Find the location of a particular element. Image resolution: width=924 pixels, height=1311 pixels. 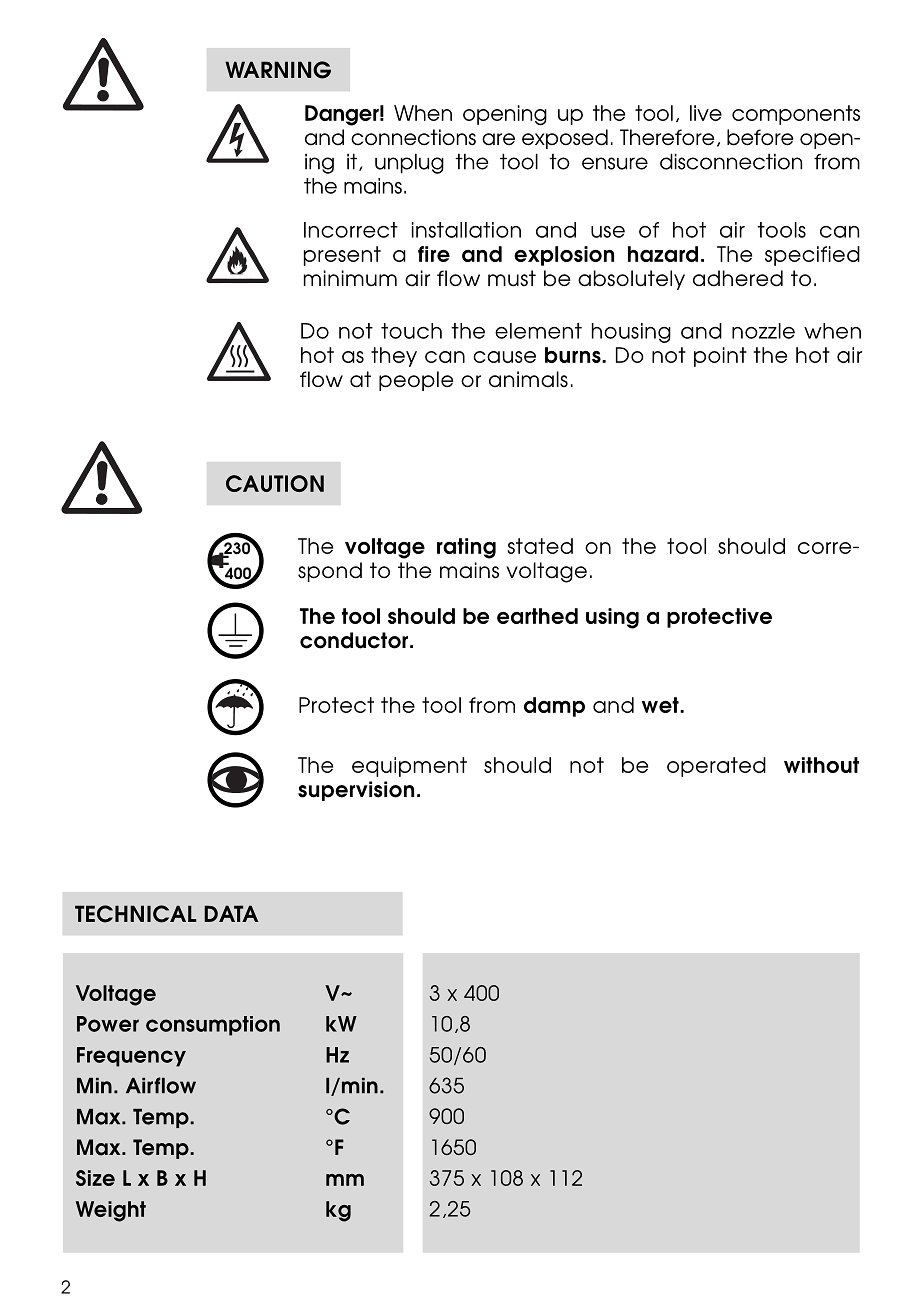

TECHNICAL is located at coordinates (136, 914).
